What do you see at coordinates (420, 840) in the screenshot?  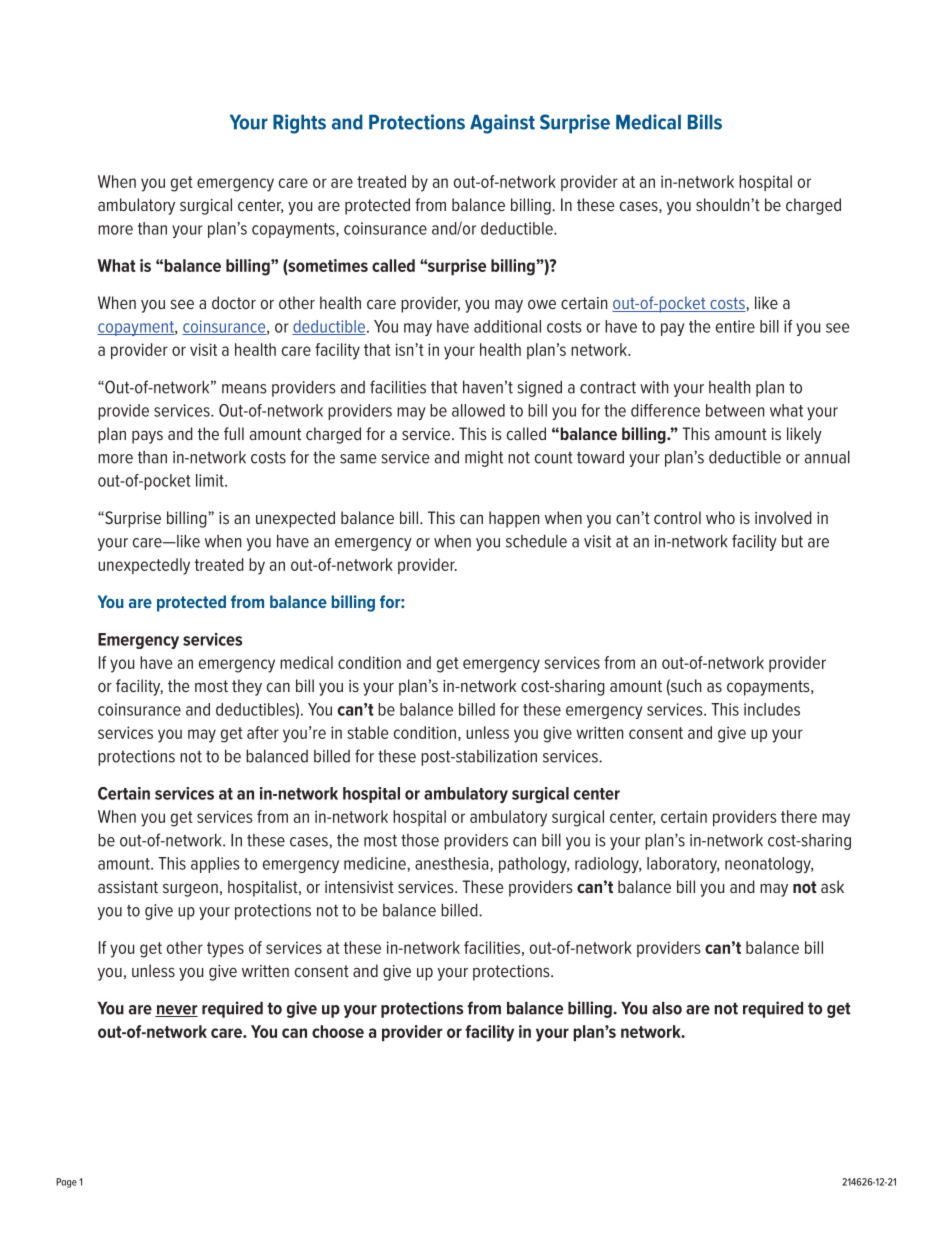 I see `those` at bounding box center [420, 840].
